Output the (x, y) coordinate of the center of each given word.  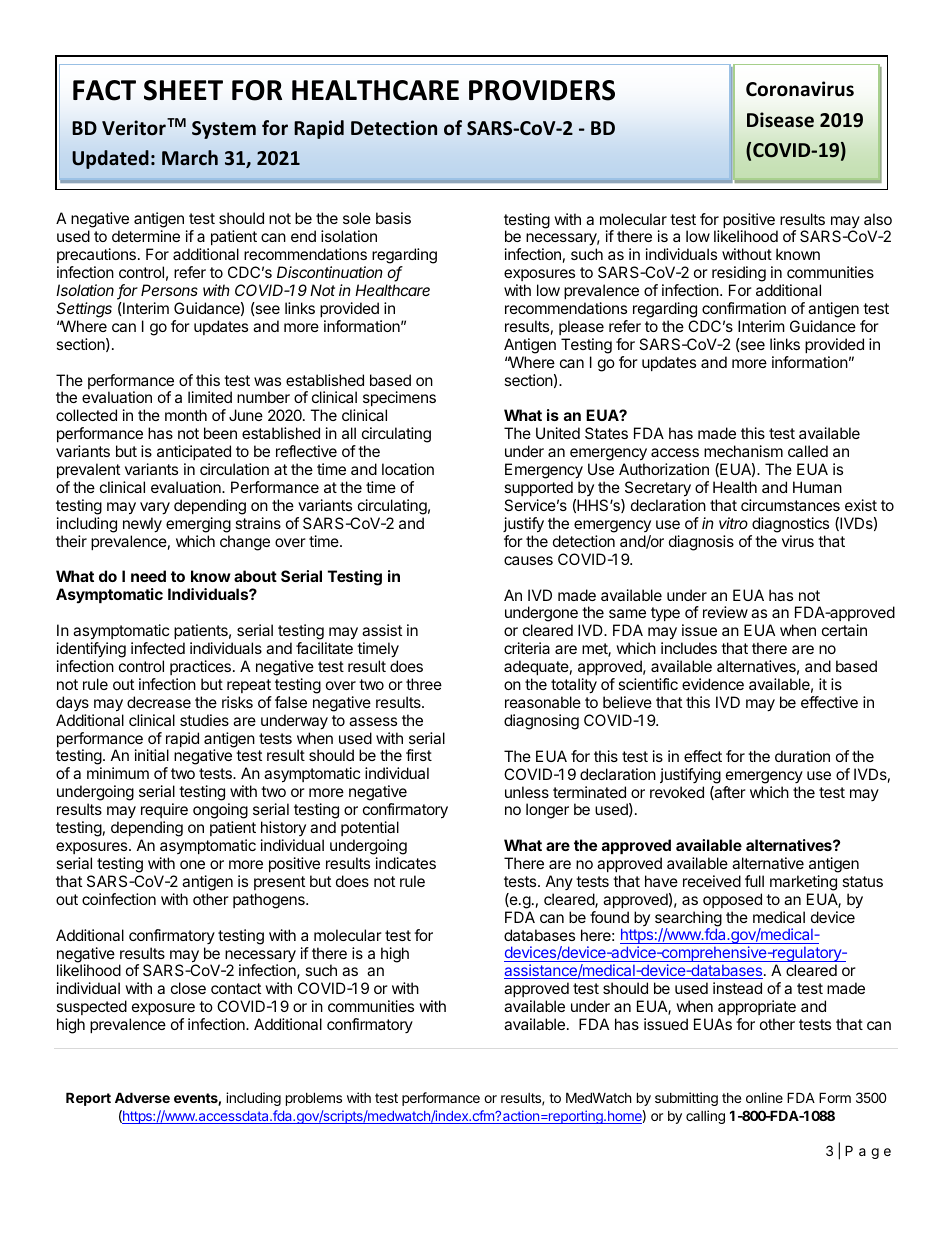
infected (158, 648)
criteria (527, 648)
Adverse (142, 1097)
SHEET (183, 90)
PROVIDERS (542, 90)
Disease (780, 120)
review (725, 612)
